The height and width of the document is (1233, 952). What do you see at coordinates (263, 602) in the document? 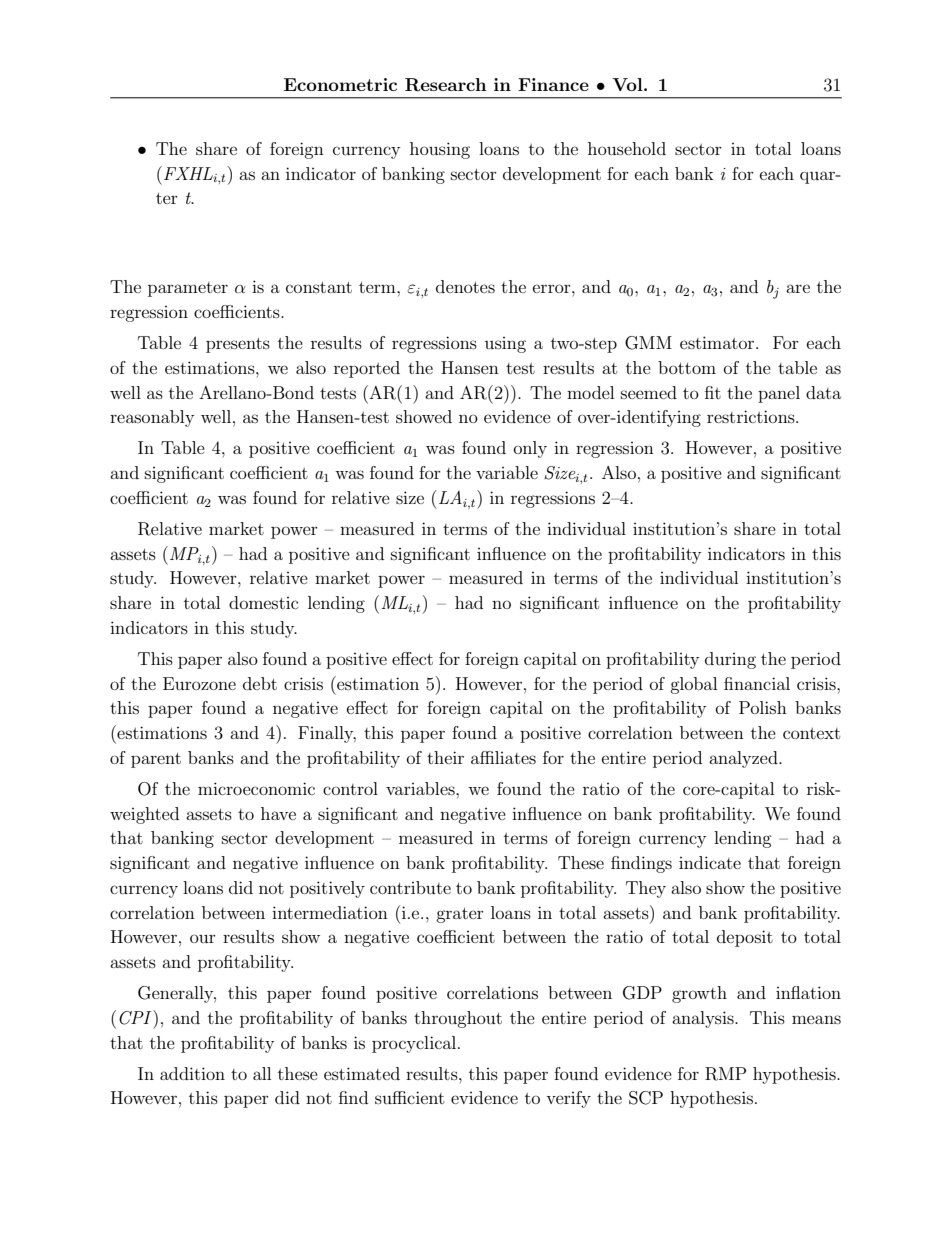
I see `domestic` at bounding box center [263, 602].
